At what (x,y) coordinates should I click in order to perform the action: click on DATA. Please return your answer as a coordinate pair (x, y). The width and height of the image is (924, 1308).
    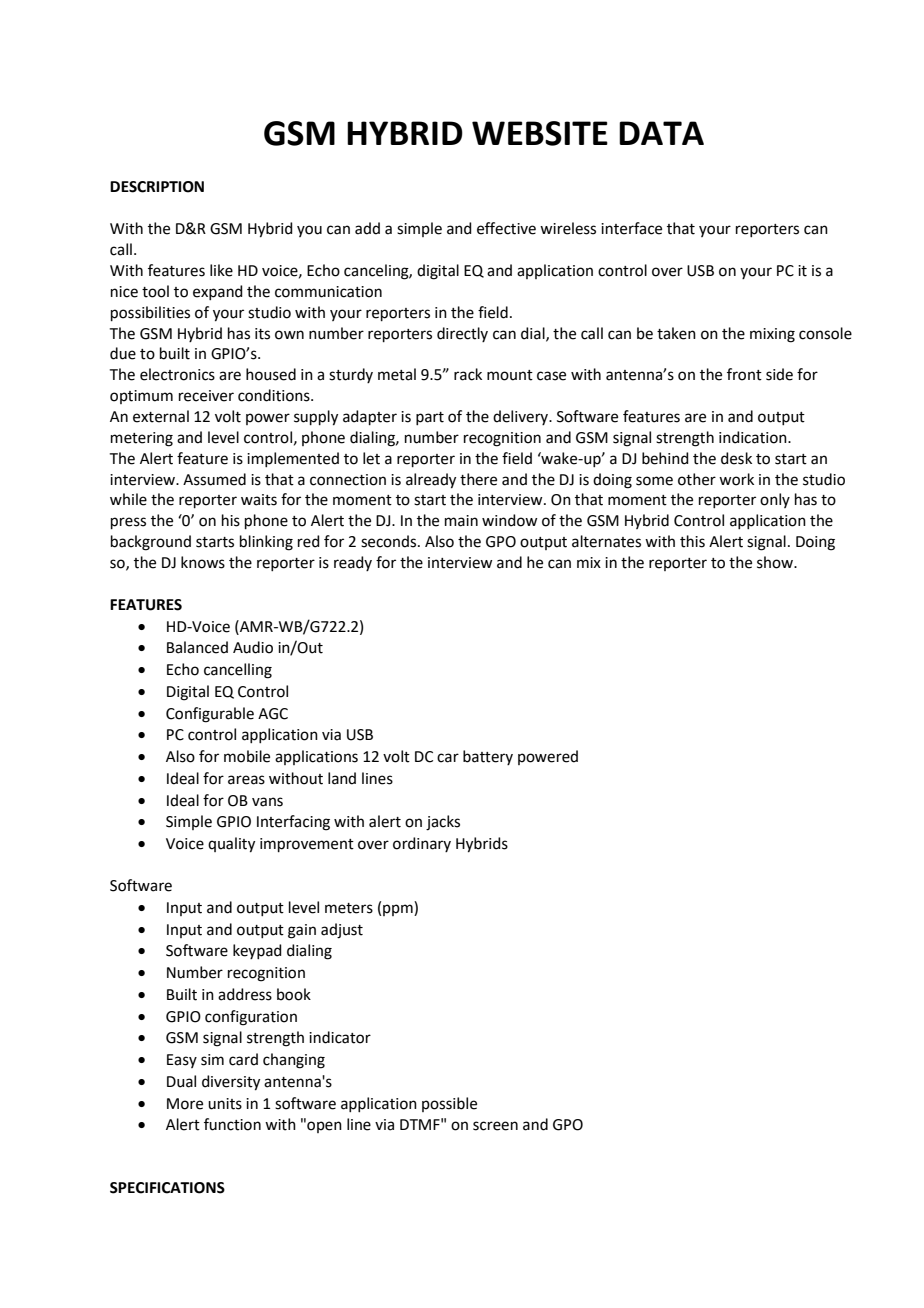
    Looking at the image, I should click on (661, 133).
